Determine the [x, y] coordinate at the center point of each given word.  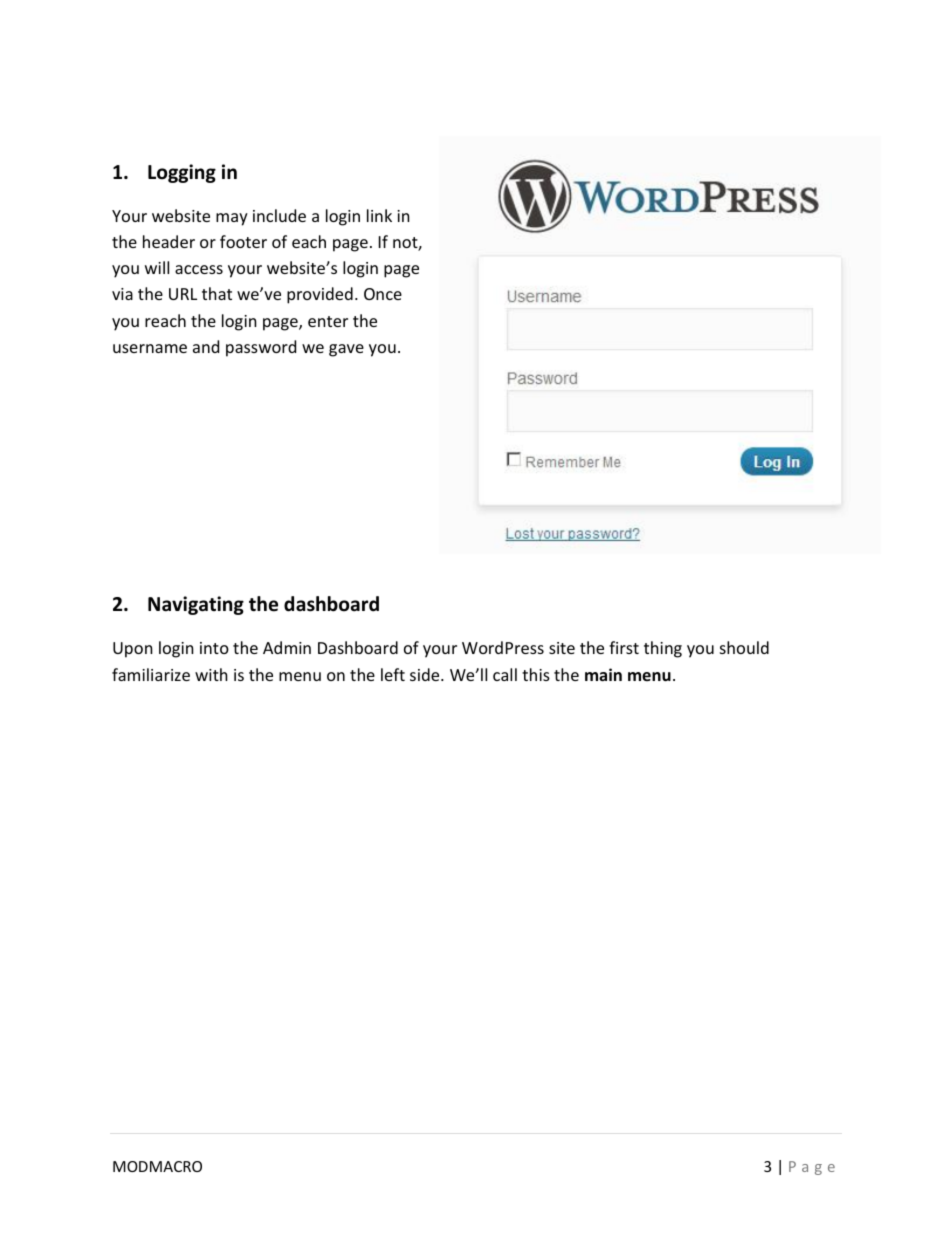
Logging [182, 173]
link [379, 215]
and [206, 346]
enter [328, 321]
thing [663, 649]
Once [383, 294]
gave [346, 350]
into [214, 648]
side [426, 674]
